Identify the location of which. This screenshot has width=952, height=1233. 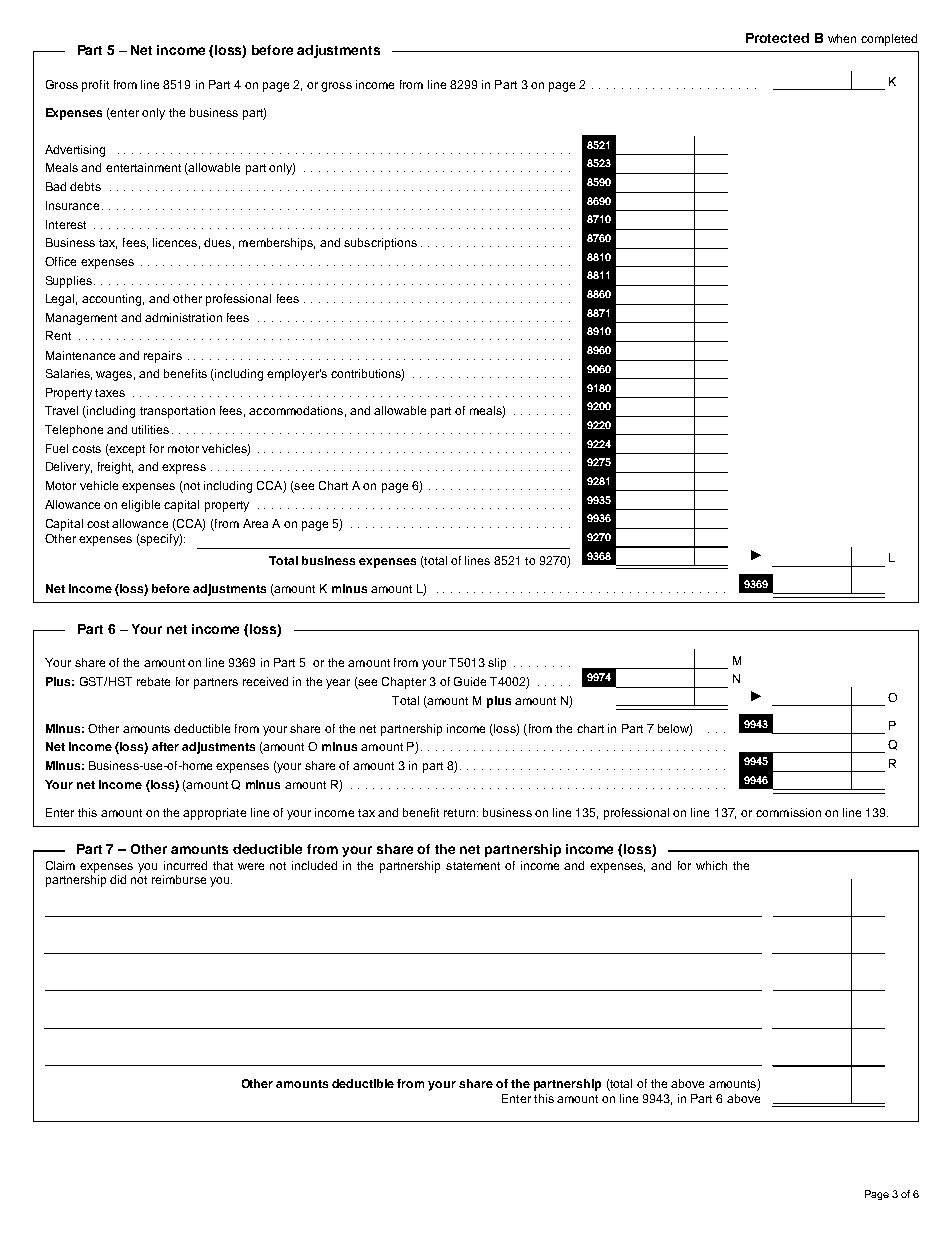
(711, 865).
